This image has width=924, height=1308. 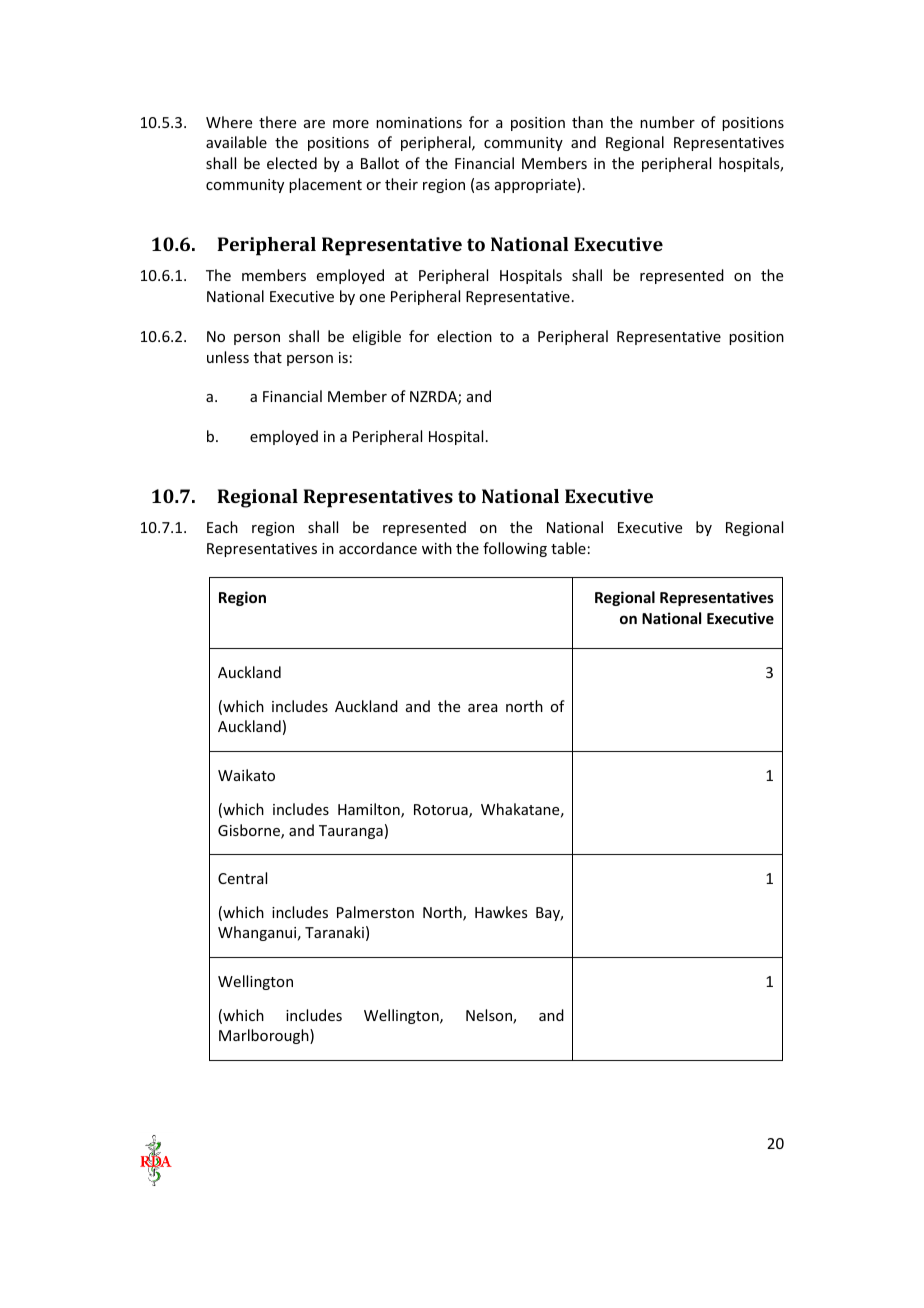 What do you see at coordinates (587, 122) in the image?
I see `than` at bounding box center [587, 122].
